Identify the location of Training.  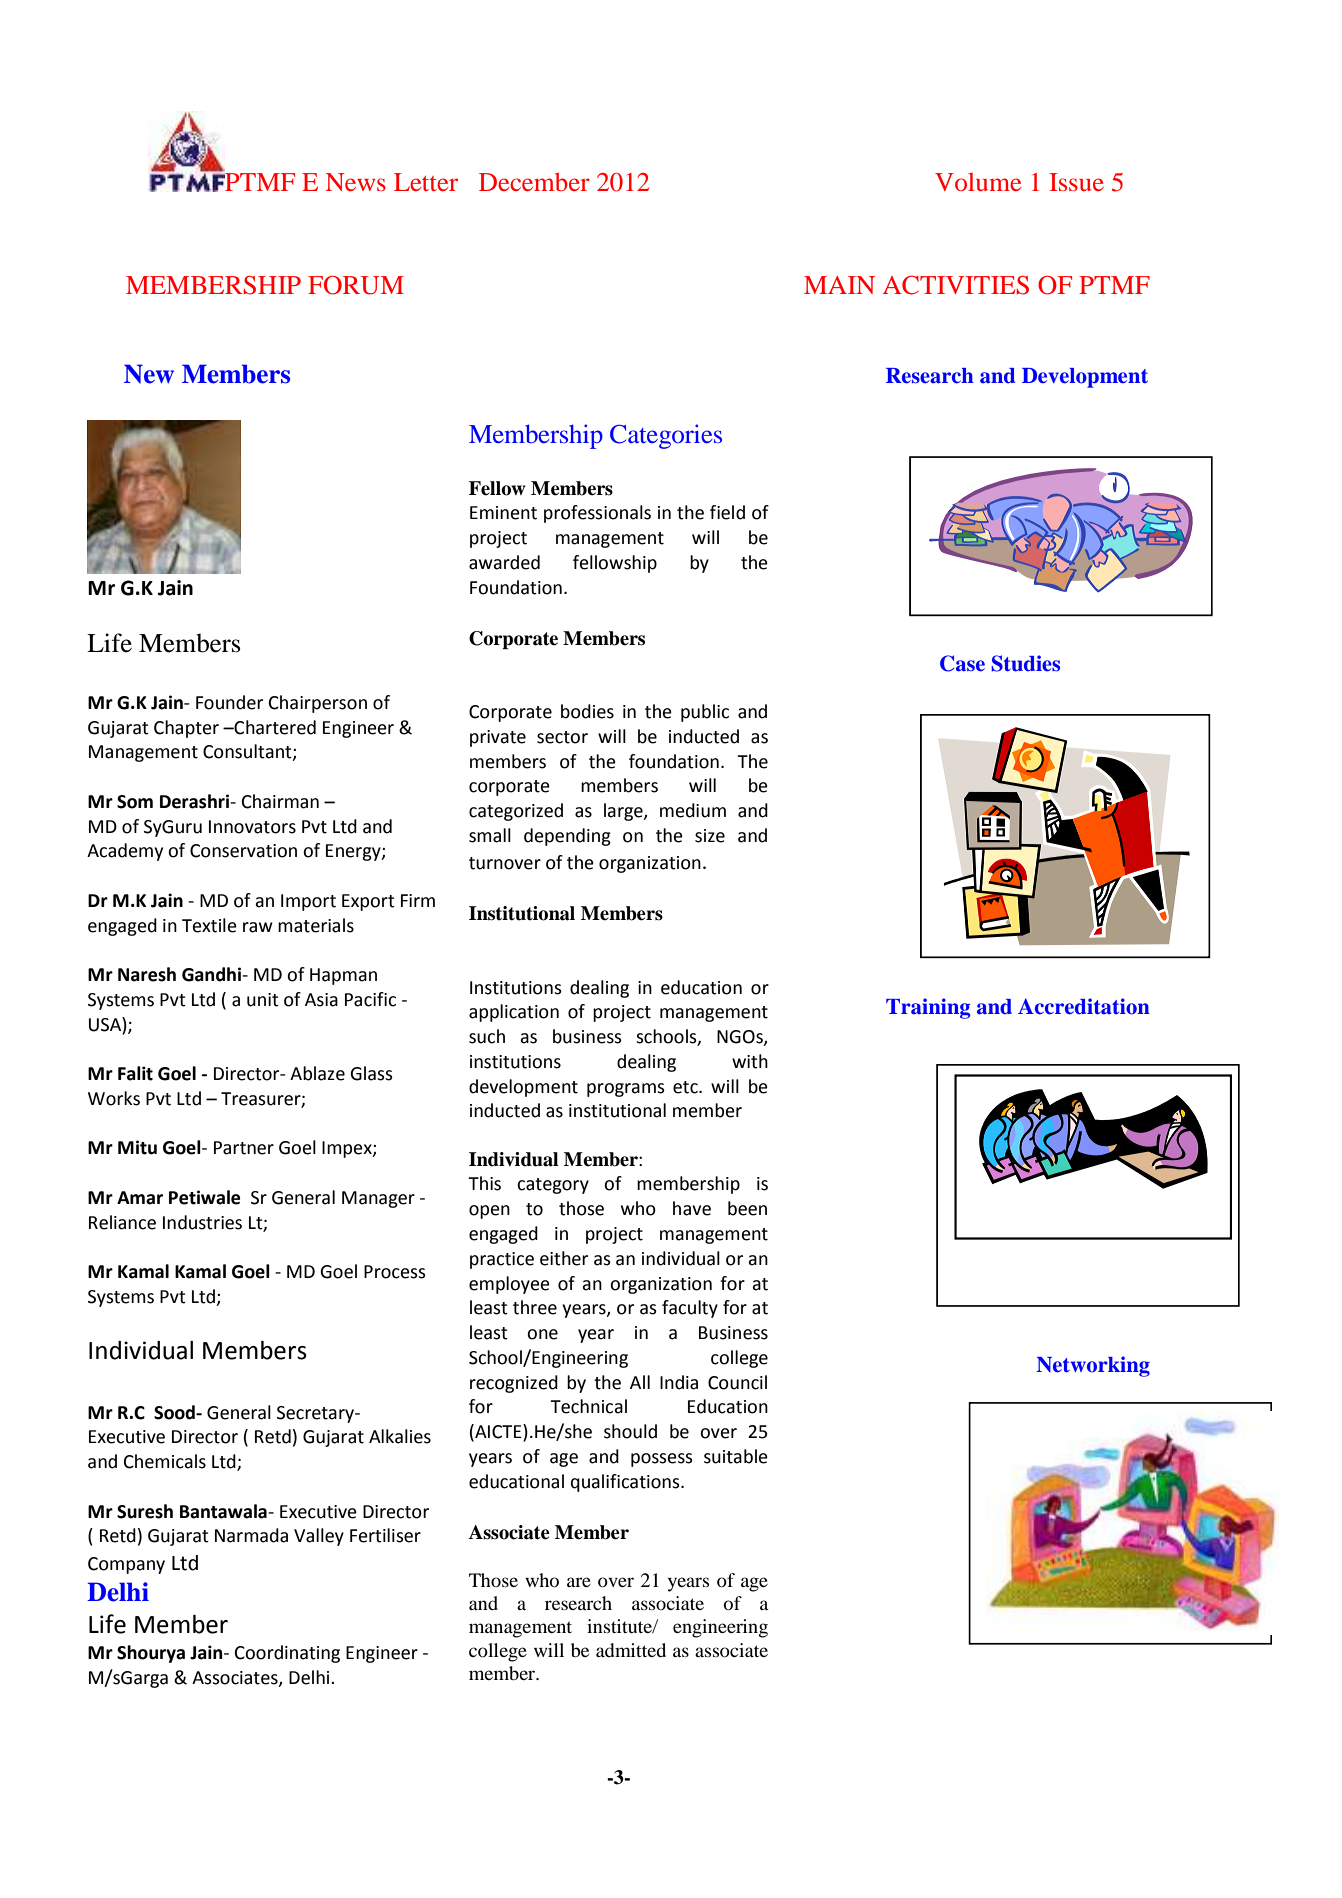
(928, 1008).
